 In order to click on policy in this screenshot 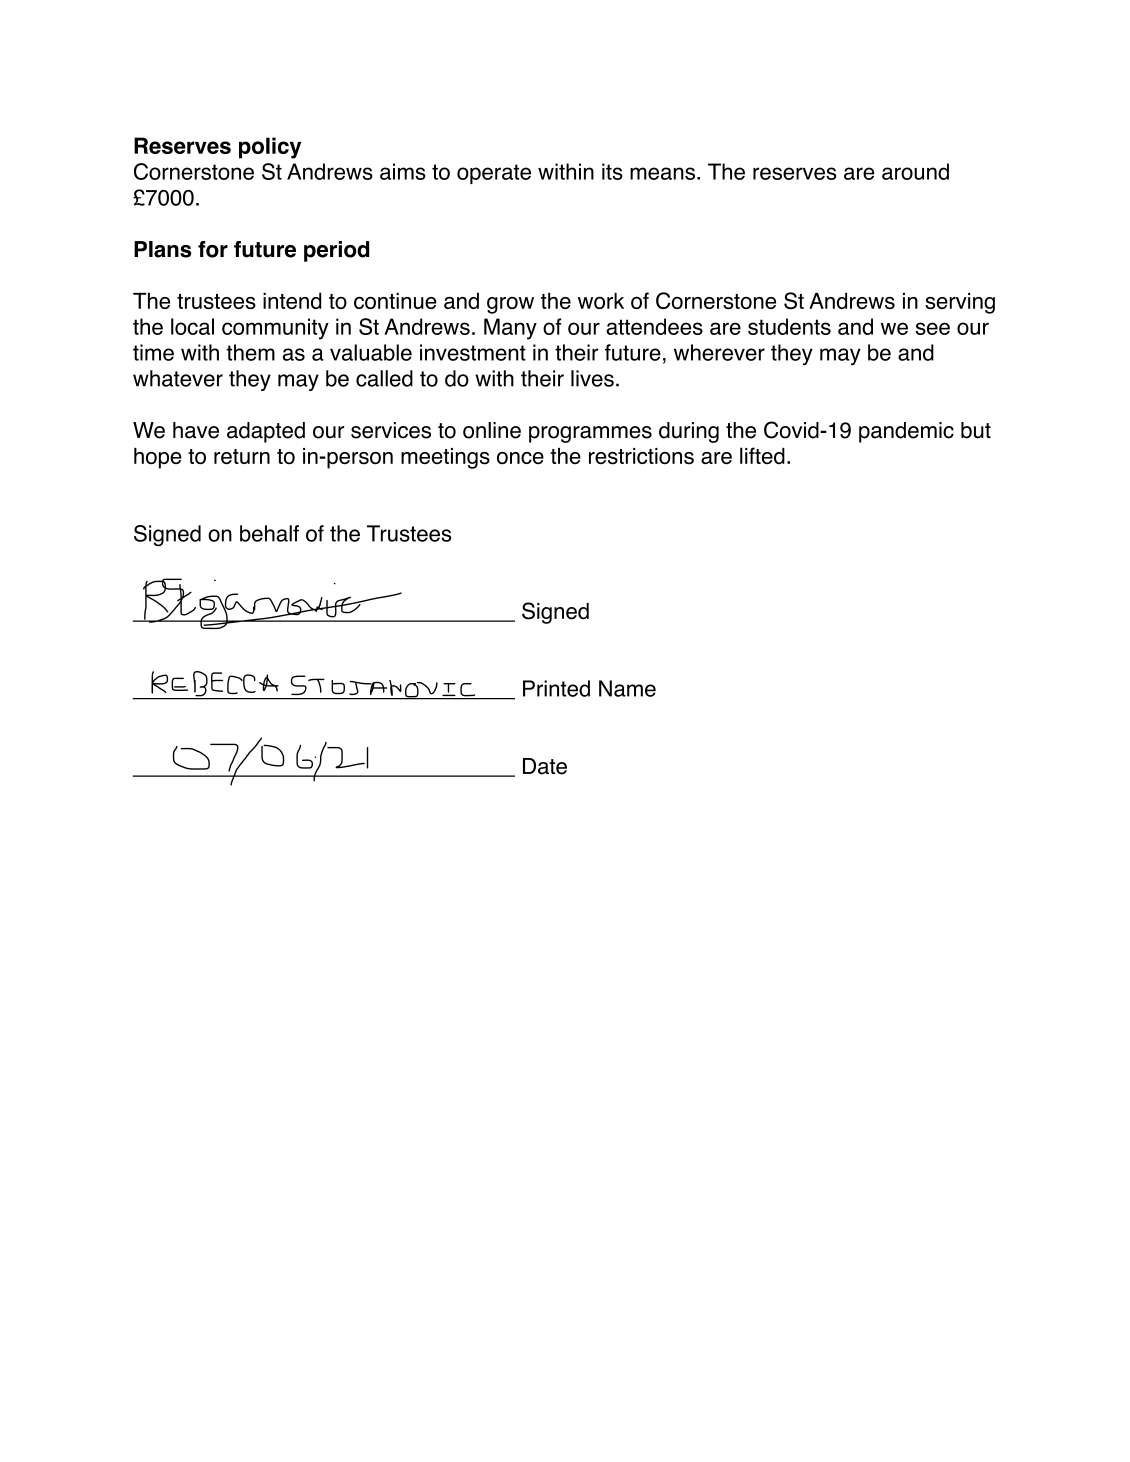, I will do `click(270, 148)`.
